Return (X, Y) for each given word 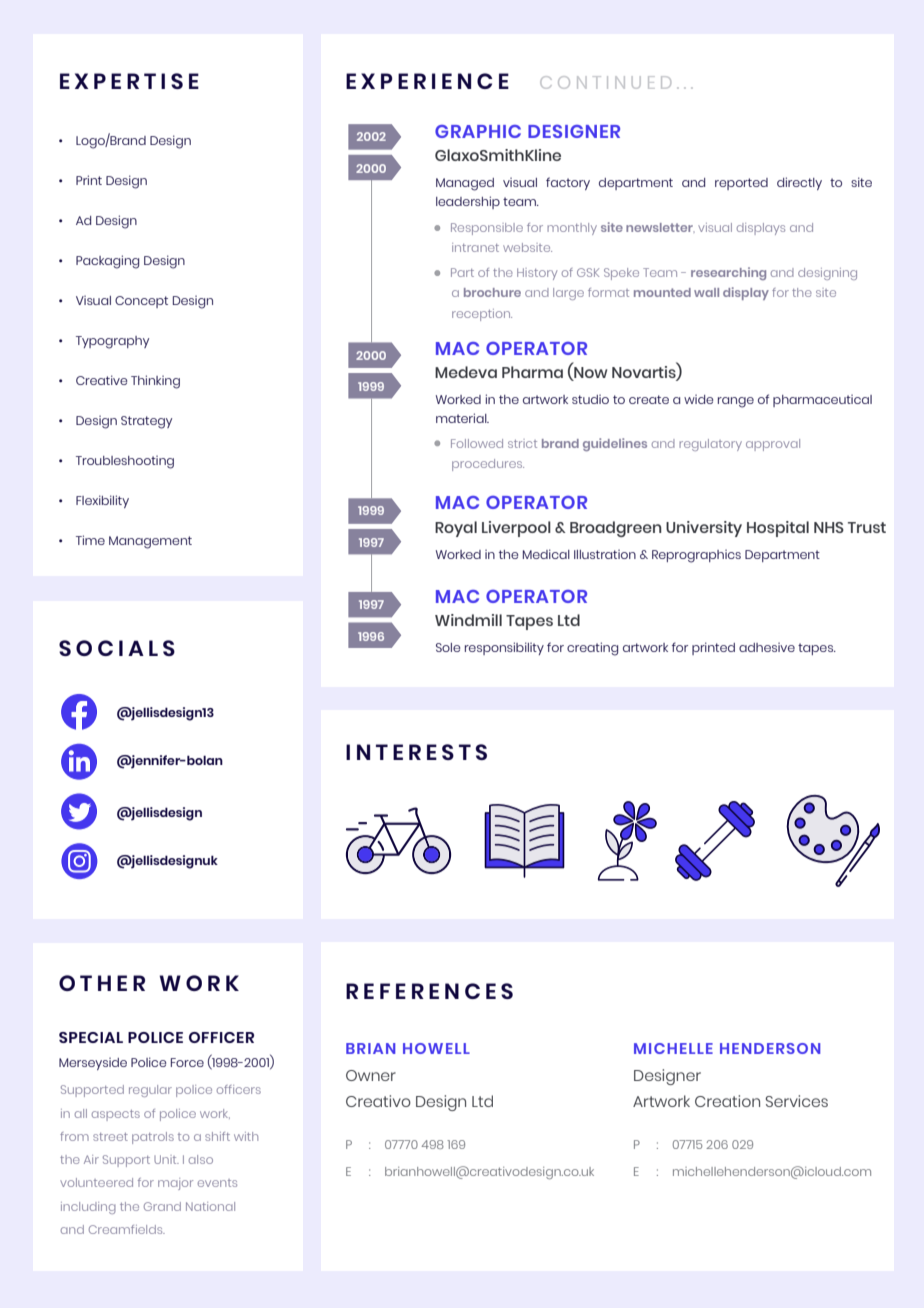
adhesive (767, 647)
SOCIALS (117, 648)
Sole (448, 647)
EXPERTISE (129, 81)
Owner (371, 1075)
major (175, 1184)
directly (799, 183)
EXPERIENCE (427, 81)
